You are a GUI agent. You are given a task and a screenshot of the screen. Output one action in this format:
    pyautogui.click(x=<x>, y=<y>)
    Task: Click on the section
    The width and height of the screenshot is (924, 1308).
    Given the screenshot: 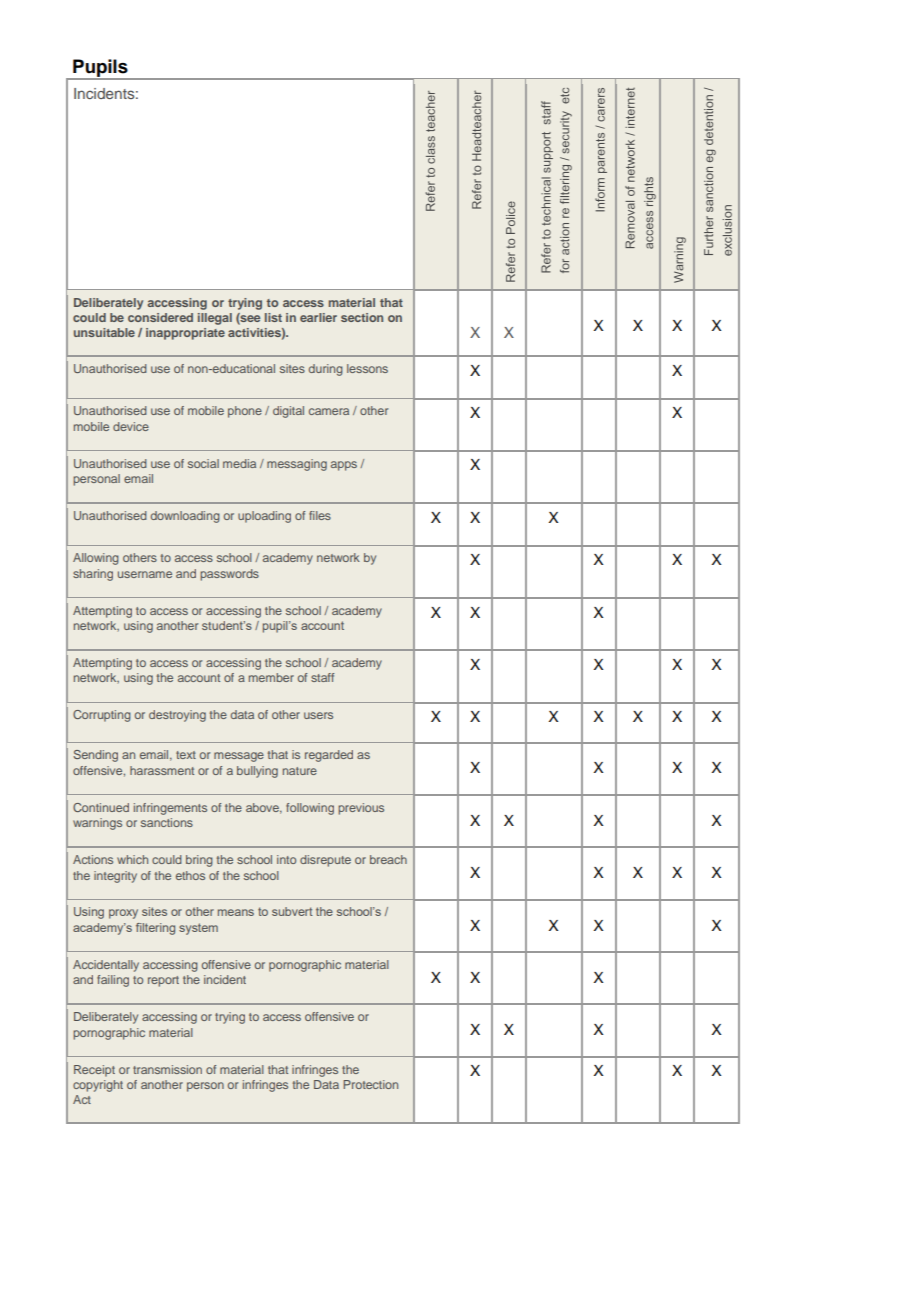 What is the action you would take?
    pyautogui.click(x=362, y=317)
